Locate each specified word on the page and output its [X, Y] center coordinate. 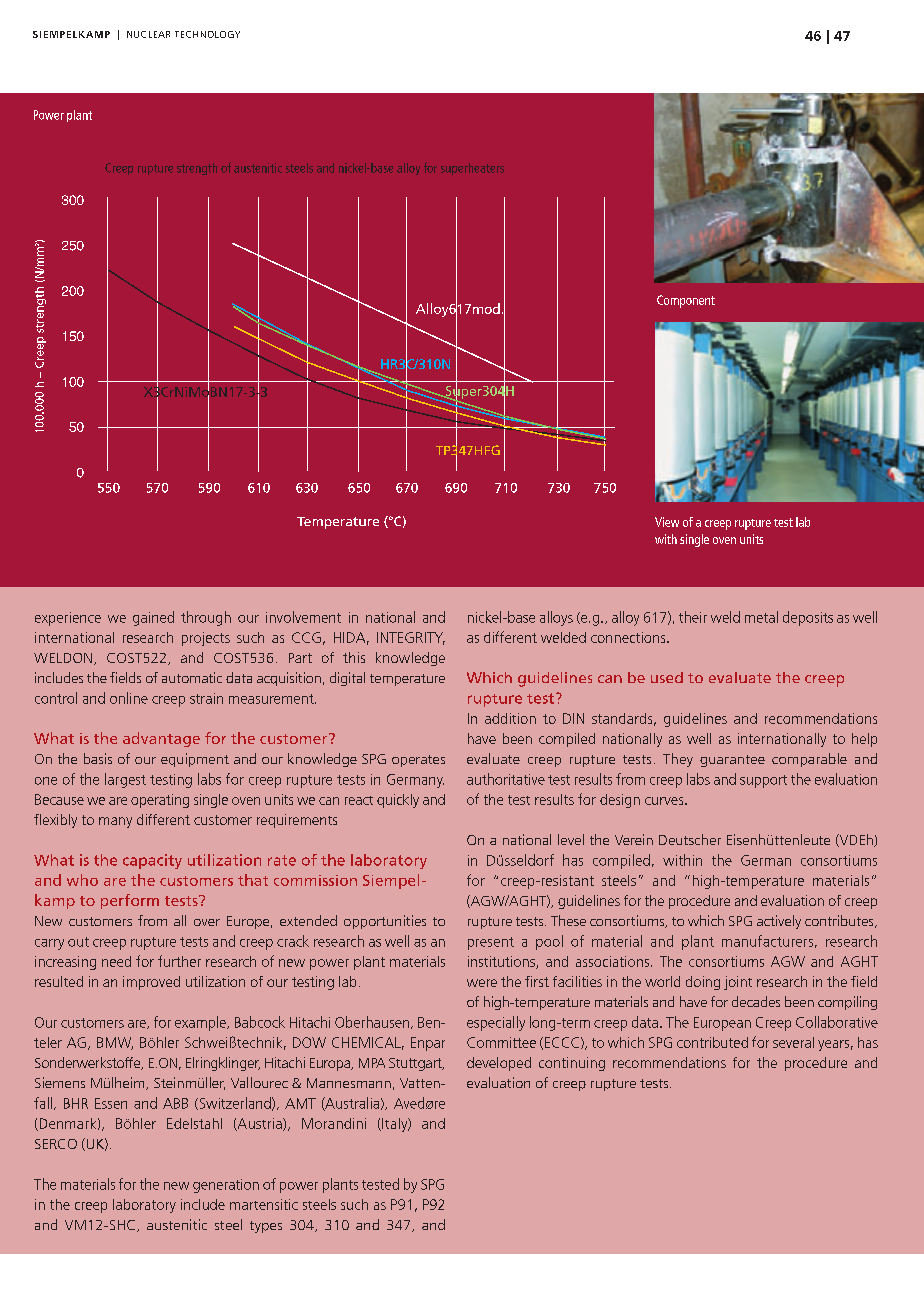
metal [761, 617]
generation [226, 1186]
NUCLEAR [148, 34]
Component [686, 301]
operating [160, 801]
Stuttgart [416, 1064]
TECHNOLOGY [207, 34]
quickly [398, 801]
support [763, 781]
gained [153, 618]
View [667, 522]
